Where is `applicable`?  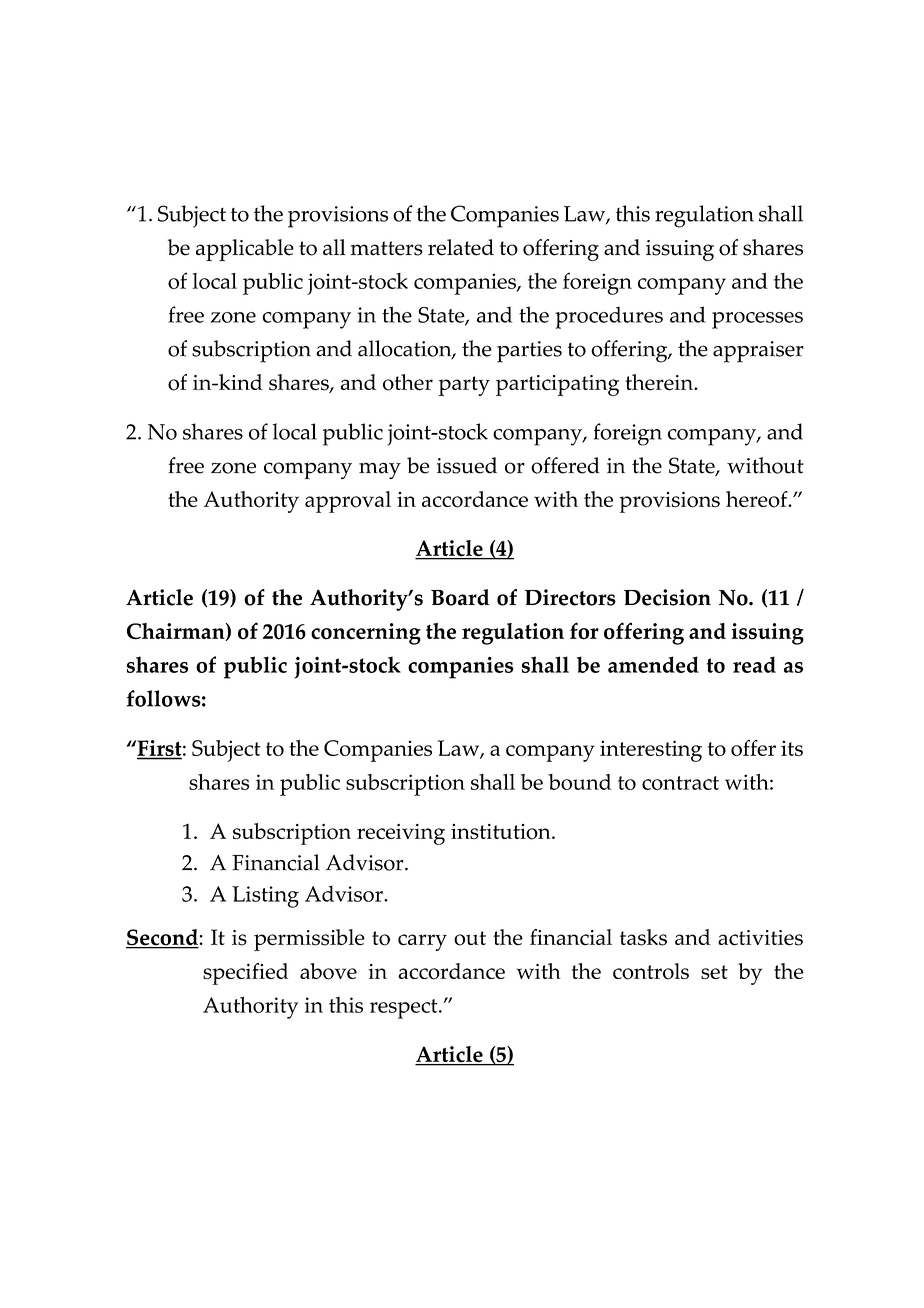
applicable is located at coordinates (245, 250).
